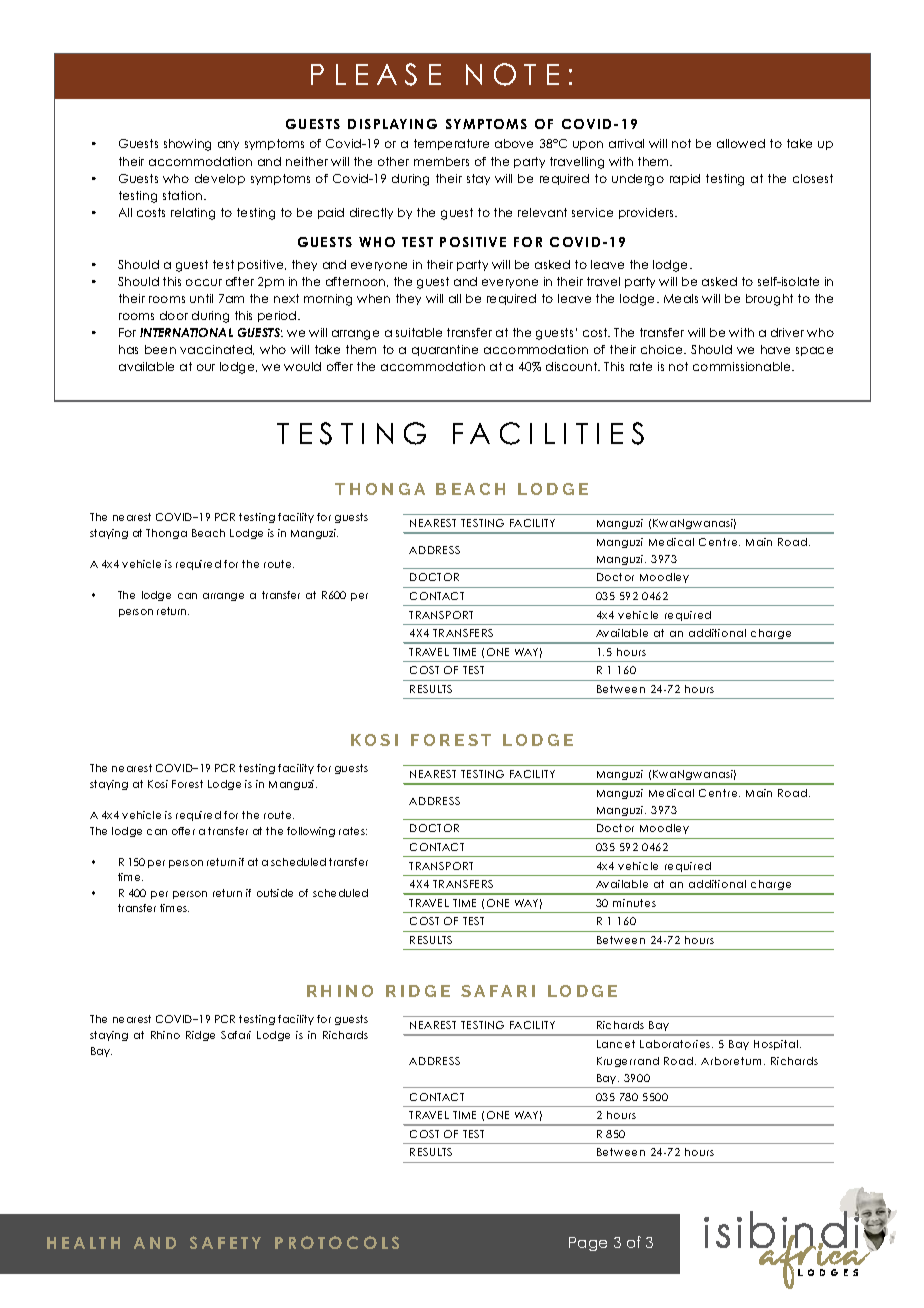  What do you see at coordinates (217, 350) in the page?
I see `vaccinated` at bounding box center [217, 350].
